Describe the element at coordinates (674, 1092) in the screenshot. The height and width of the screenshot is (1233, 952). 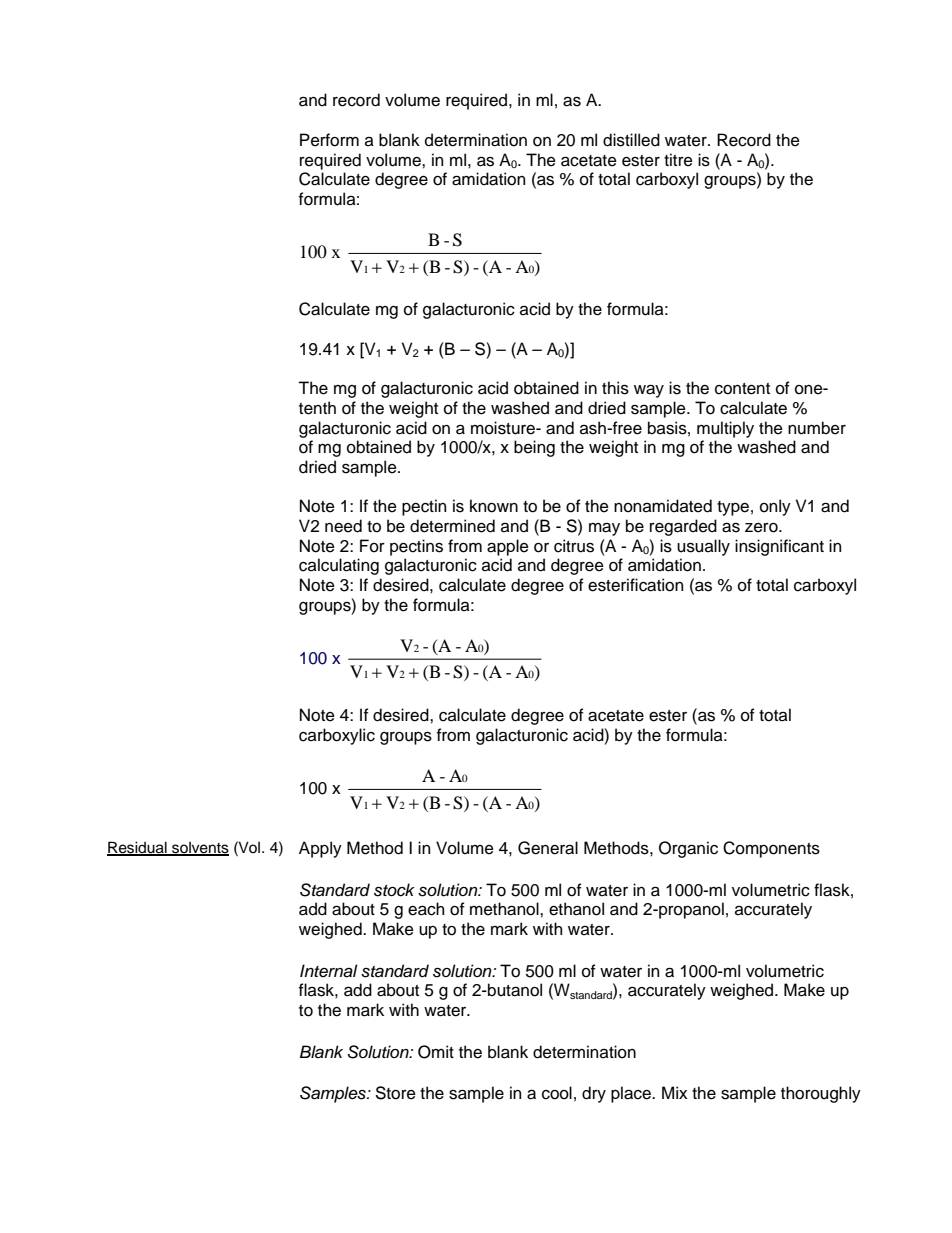
I see `Mix` at that location.
